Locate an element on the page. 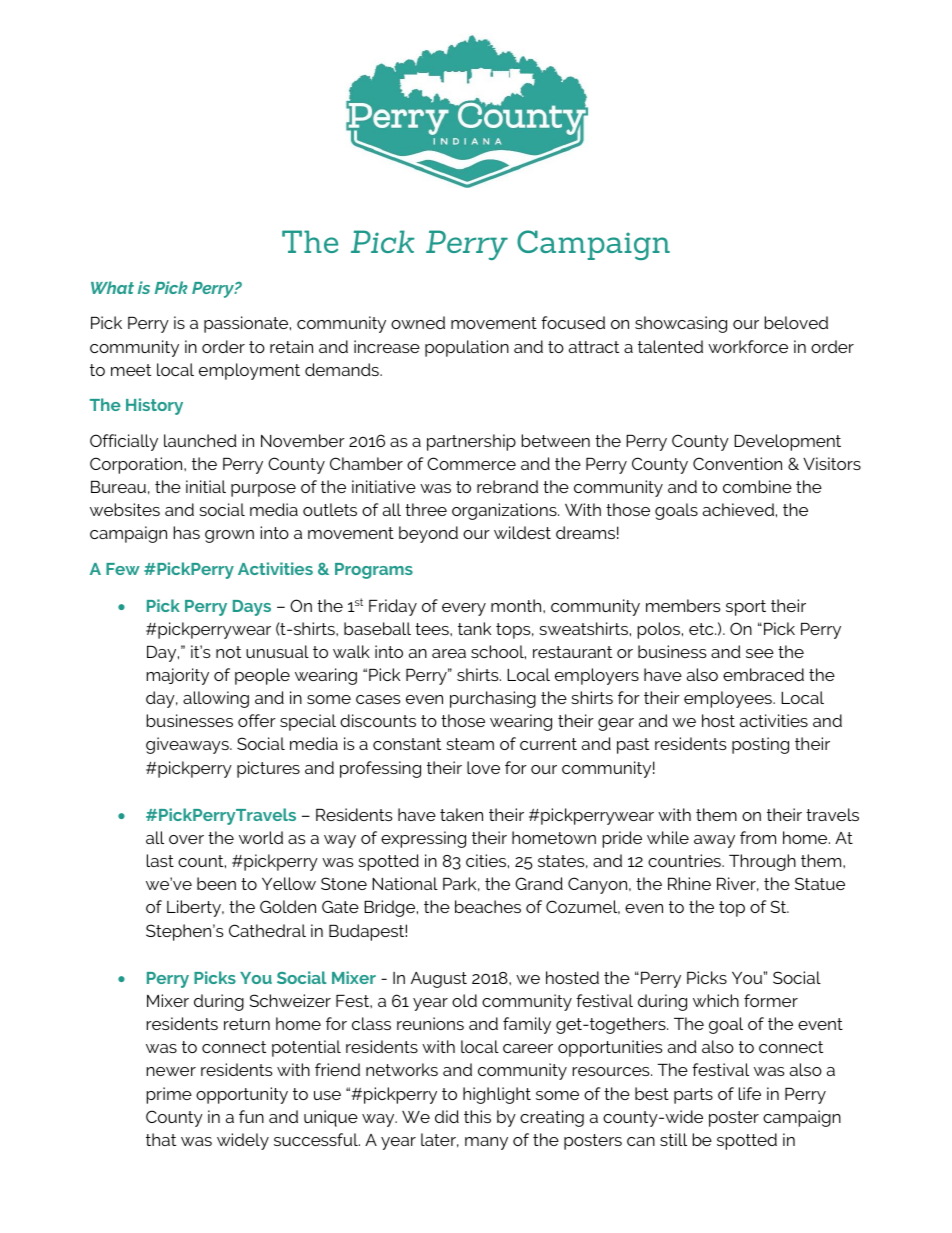  workforce is located at coordinates (748, 346).
